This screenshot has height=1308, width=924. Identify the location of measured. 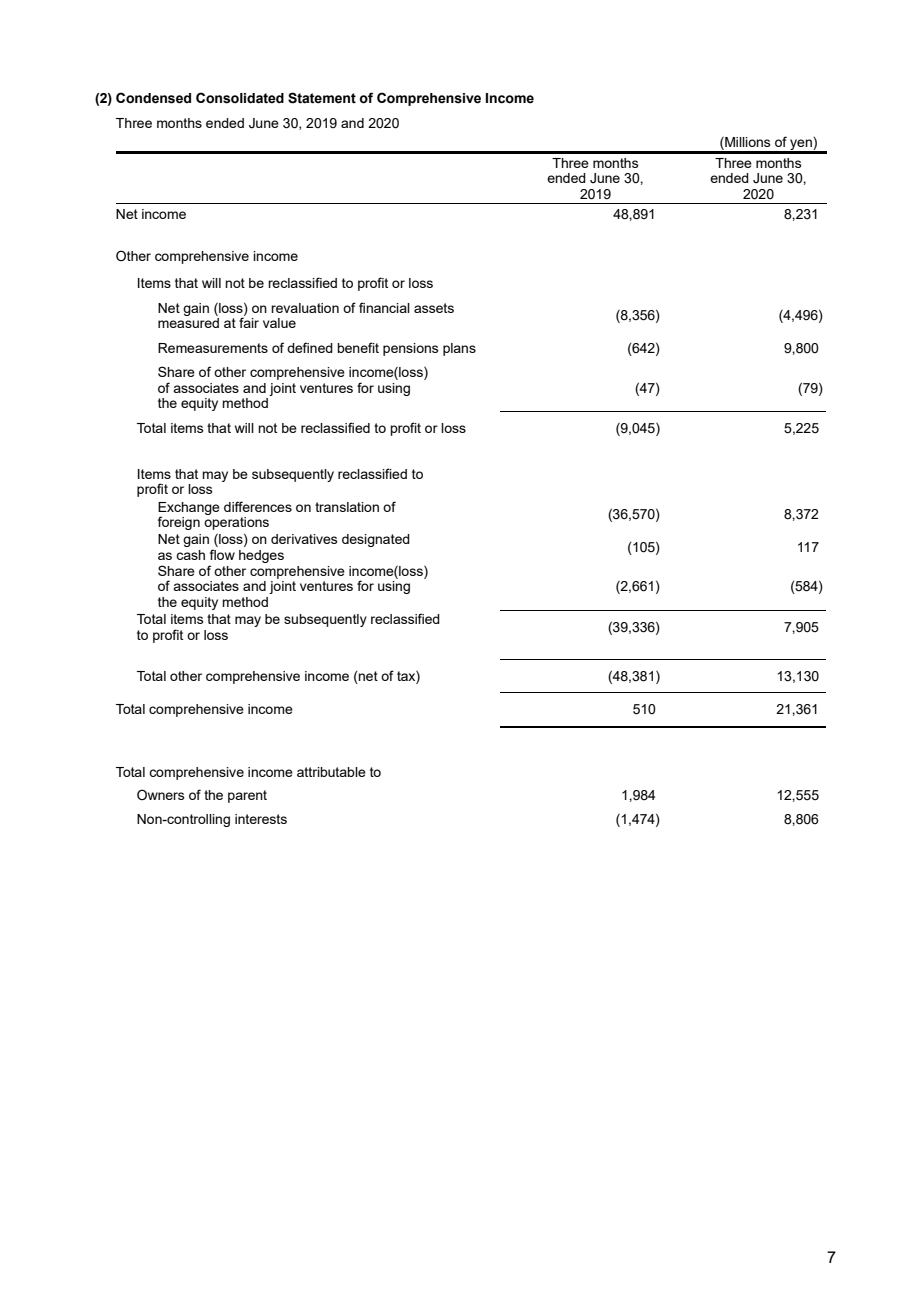
(188, 323).
